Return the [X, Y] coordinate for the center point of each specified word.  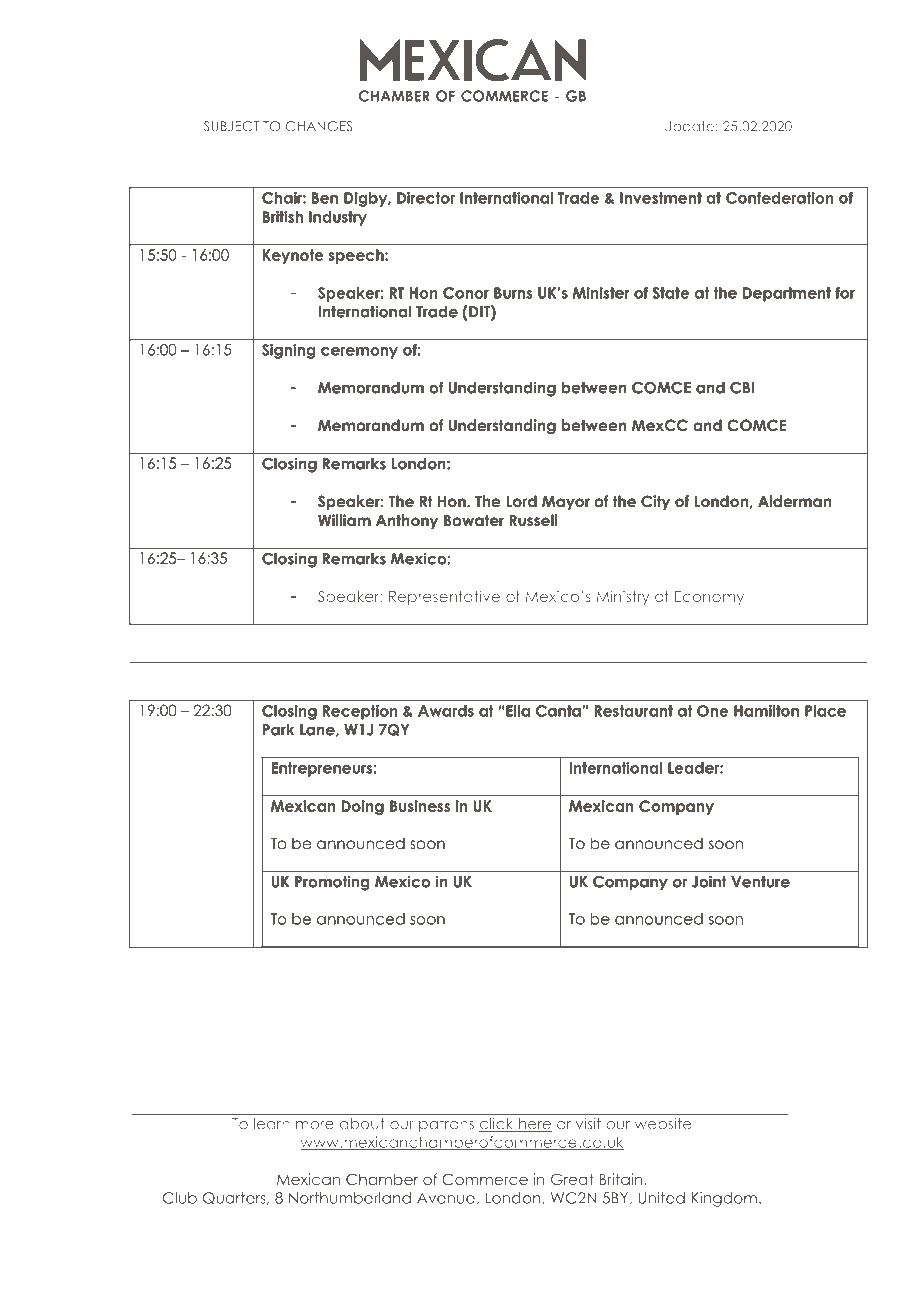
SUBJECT [231, 126]
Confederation [780, 198]
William [344, 520]
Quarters [235, 1198]
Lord [521, 501]
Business [420, 806]
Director [426, 198]
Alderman [794, 501]
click [497, 1125]
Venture [760, 882]
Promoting [332, 883]
